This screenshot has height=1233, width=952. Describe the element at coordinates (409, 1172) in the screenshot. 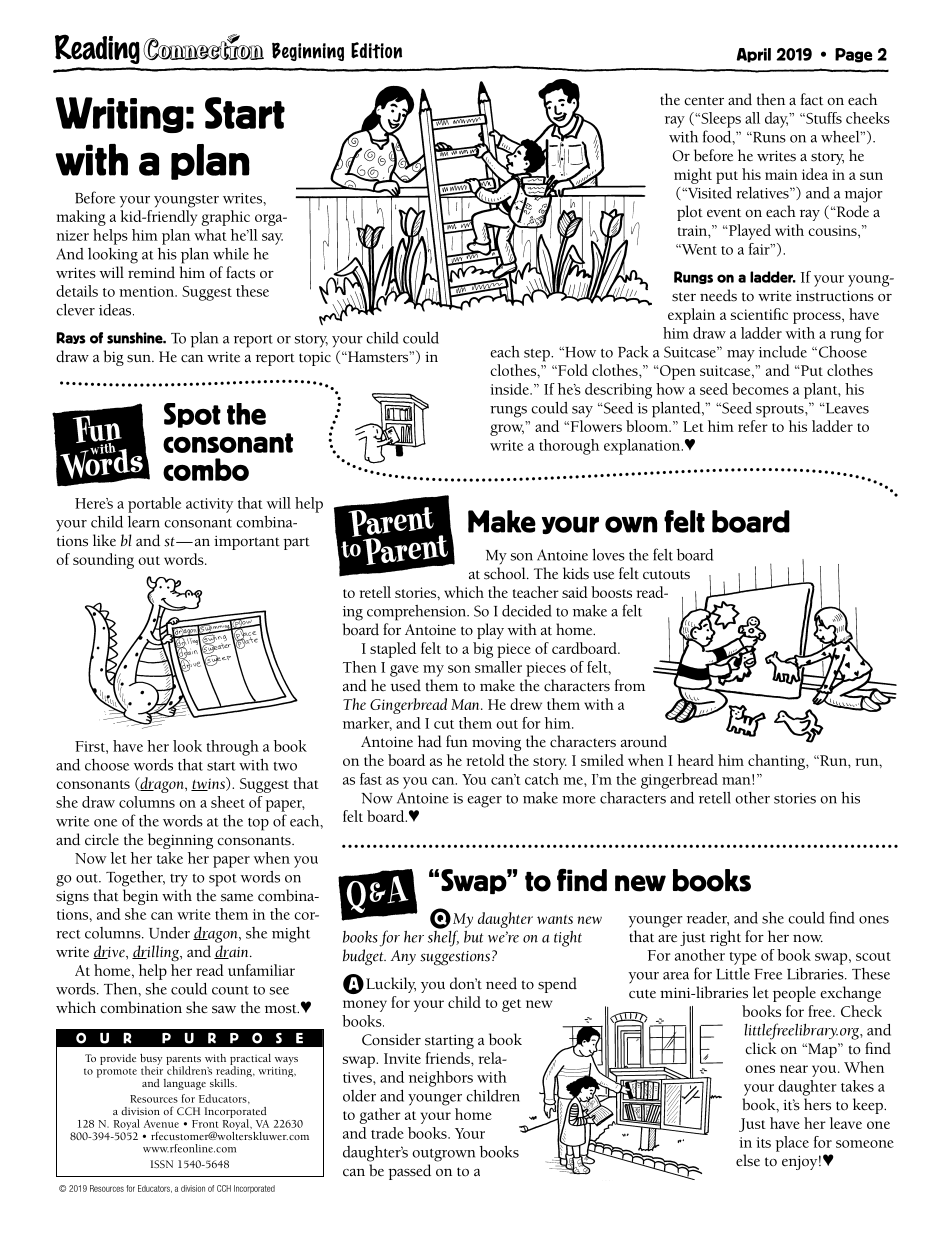

I see `passed` at that location.
